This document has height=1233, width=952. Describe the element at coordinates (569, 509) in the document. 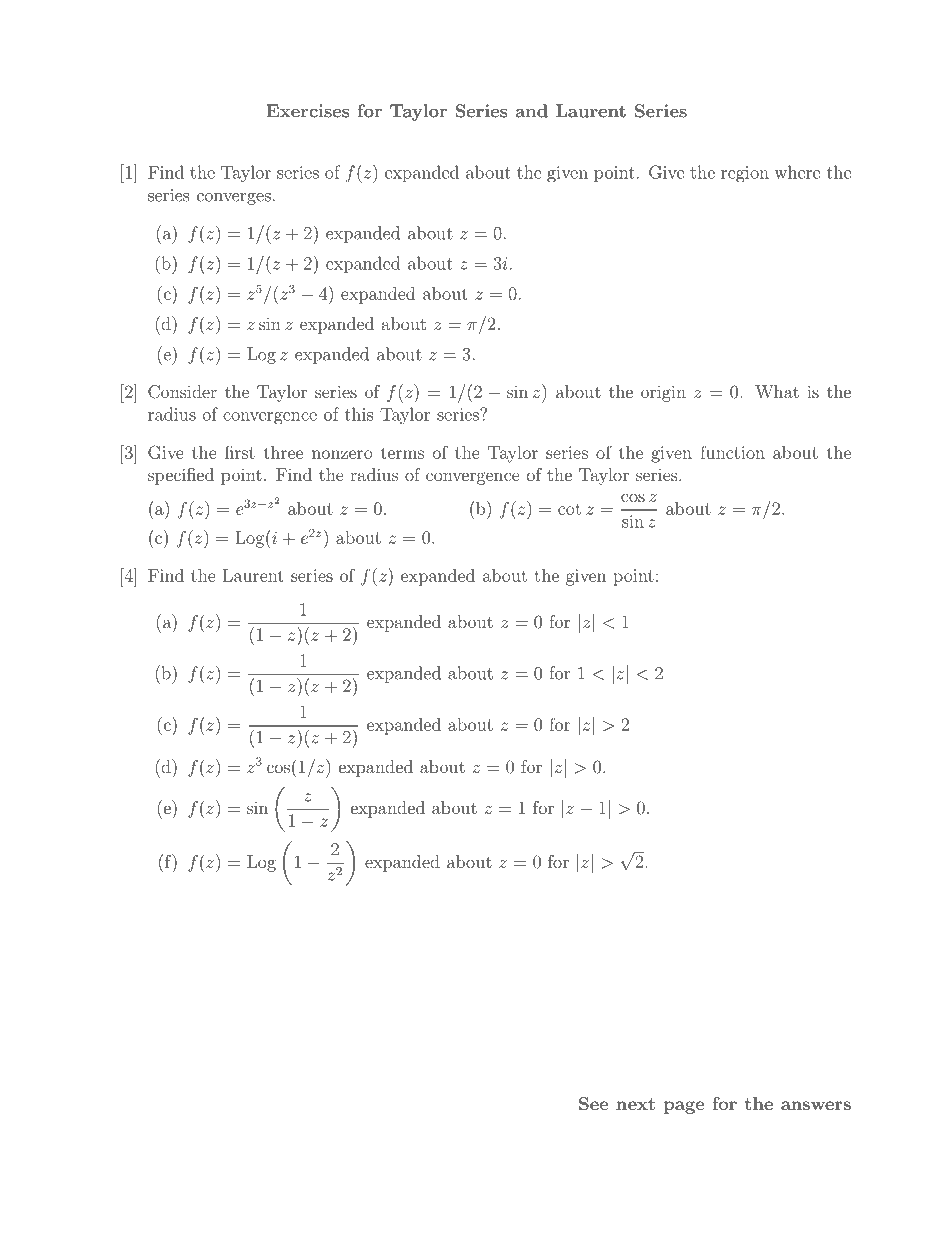

I see `cot` at that location.
